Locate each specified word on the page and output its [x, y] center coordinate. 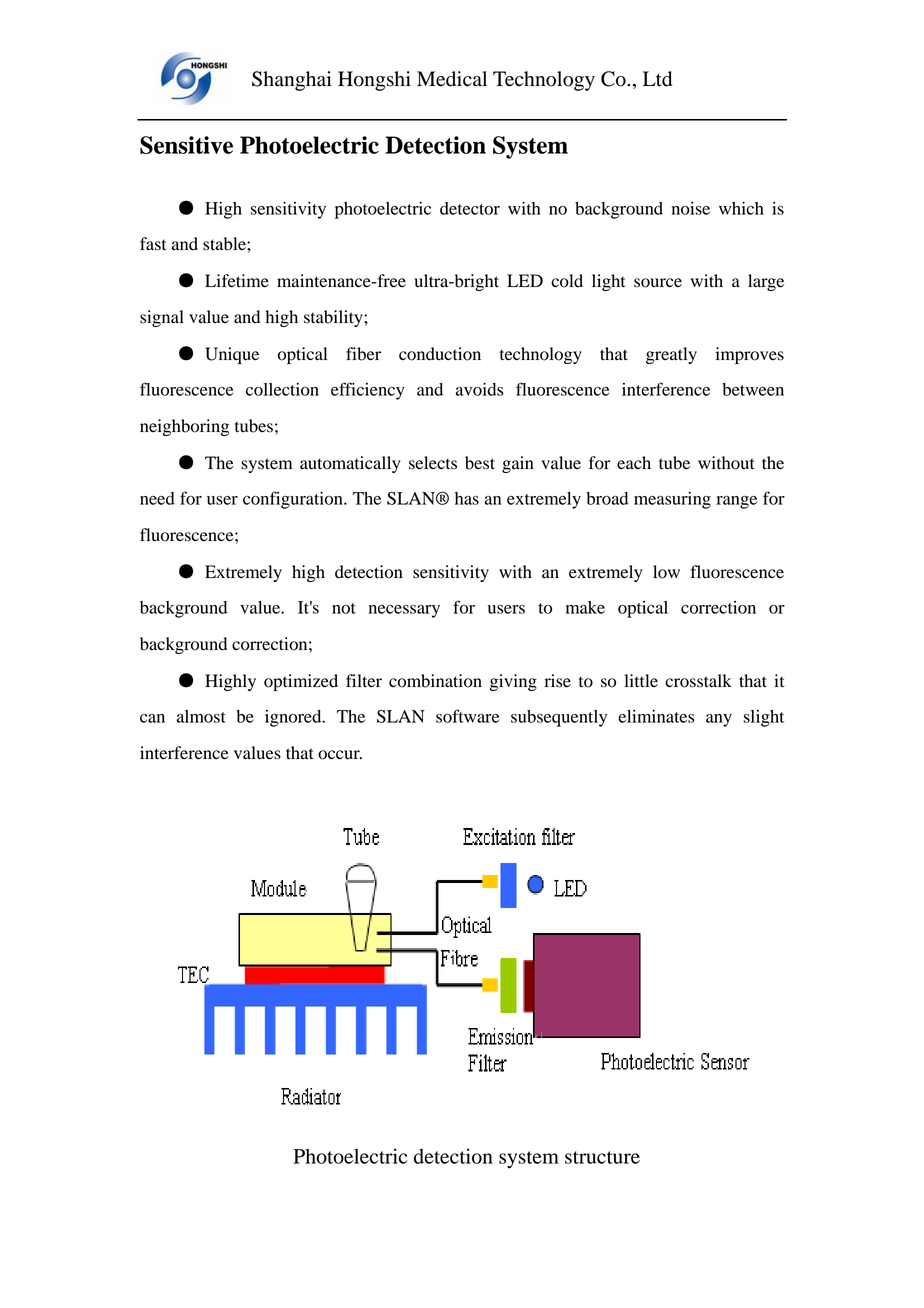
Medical [452, 79]
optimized [301, 682]
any [719, 720]
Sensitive [186, 145]
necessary [404, 611]
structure [602, 1157]
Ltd [657, 79]
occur [340, 755]
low [666, 572]
